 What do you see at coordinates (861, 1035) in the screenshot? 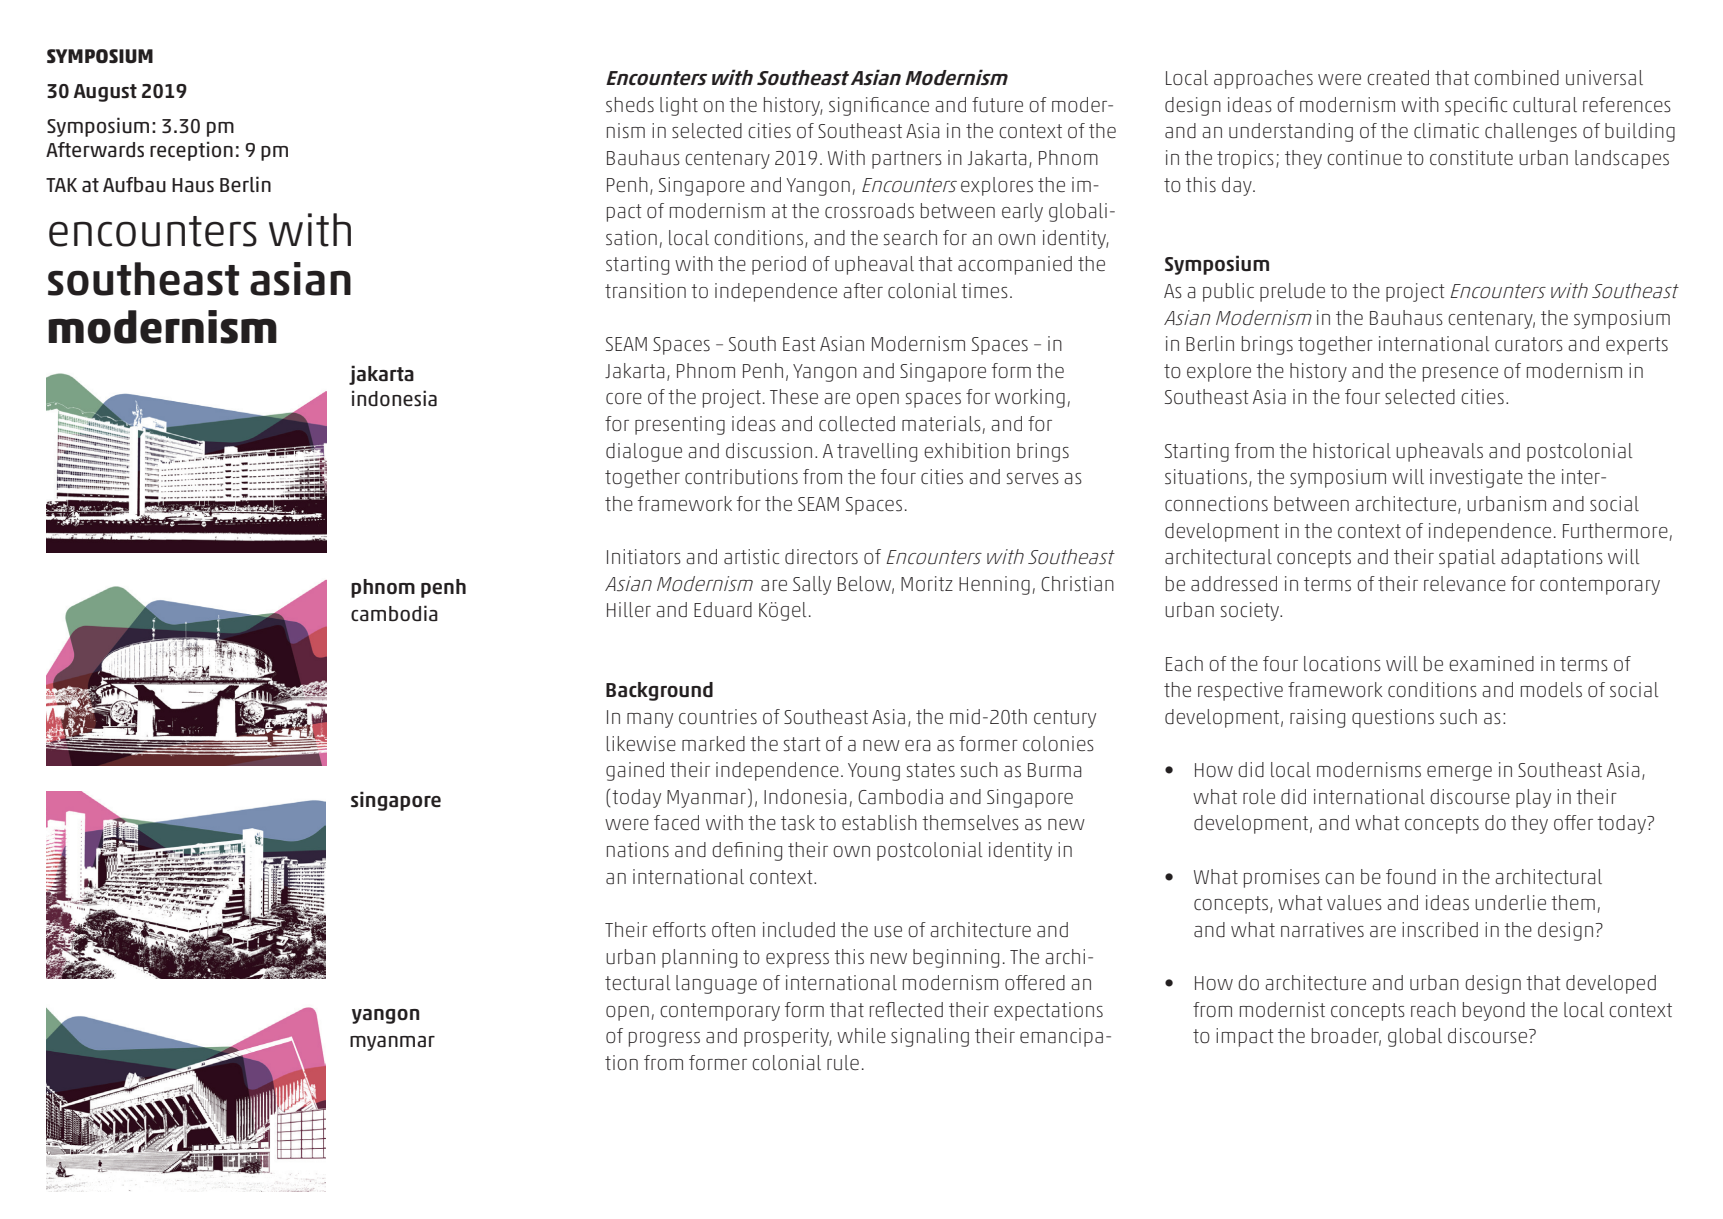
I see `while` at bounding box center [861, 1035].
